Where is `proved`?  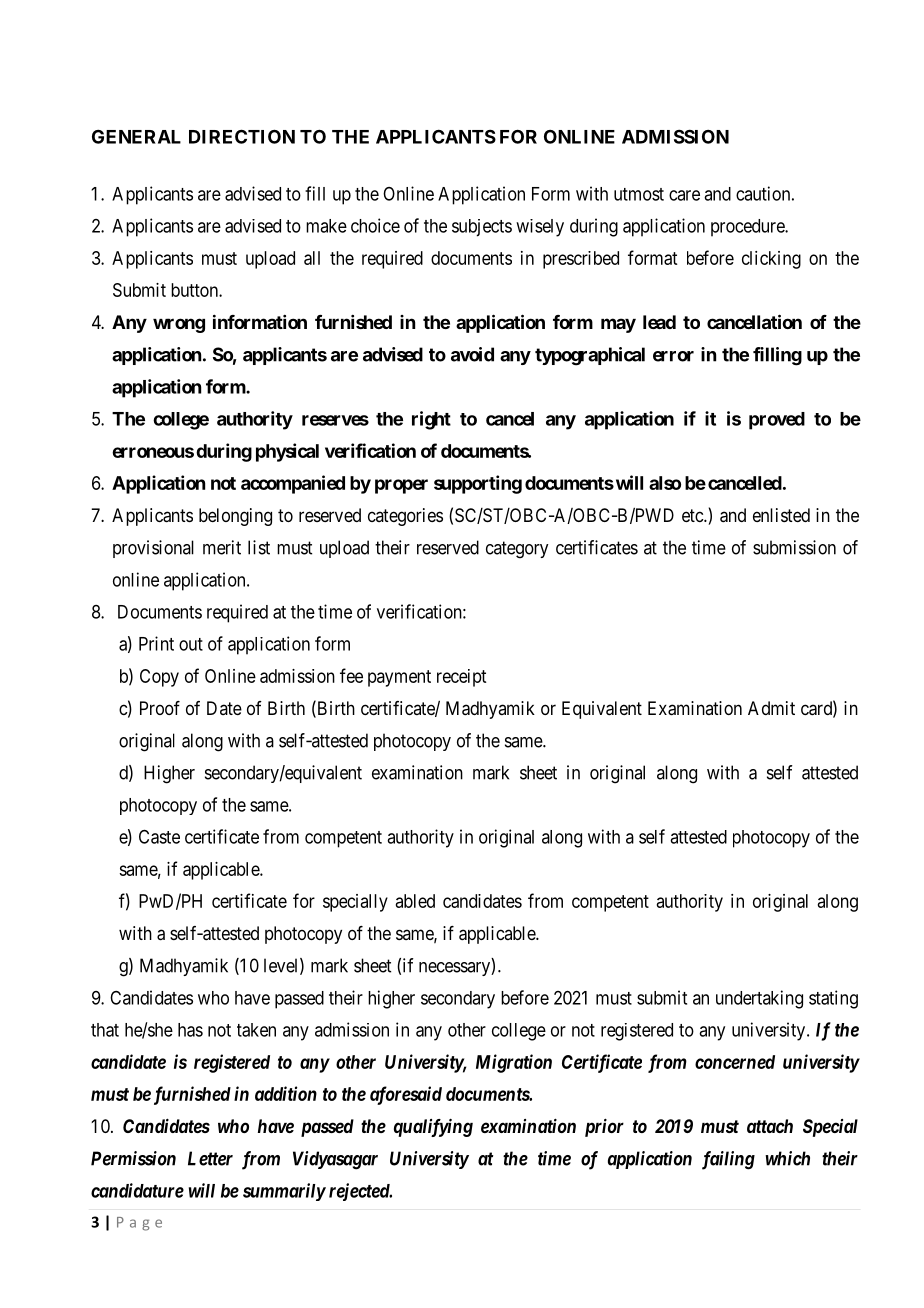
proved is located at coordinates (777, 421).
